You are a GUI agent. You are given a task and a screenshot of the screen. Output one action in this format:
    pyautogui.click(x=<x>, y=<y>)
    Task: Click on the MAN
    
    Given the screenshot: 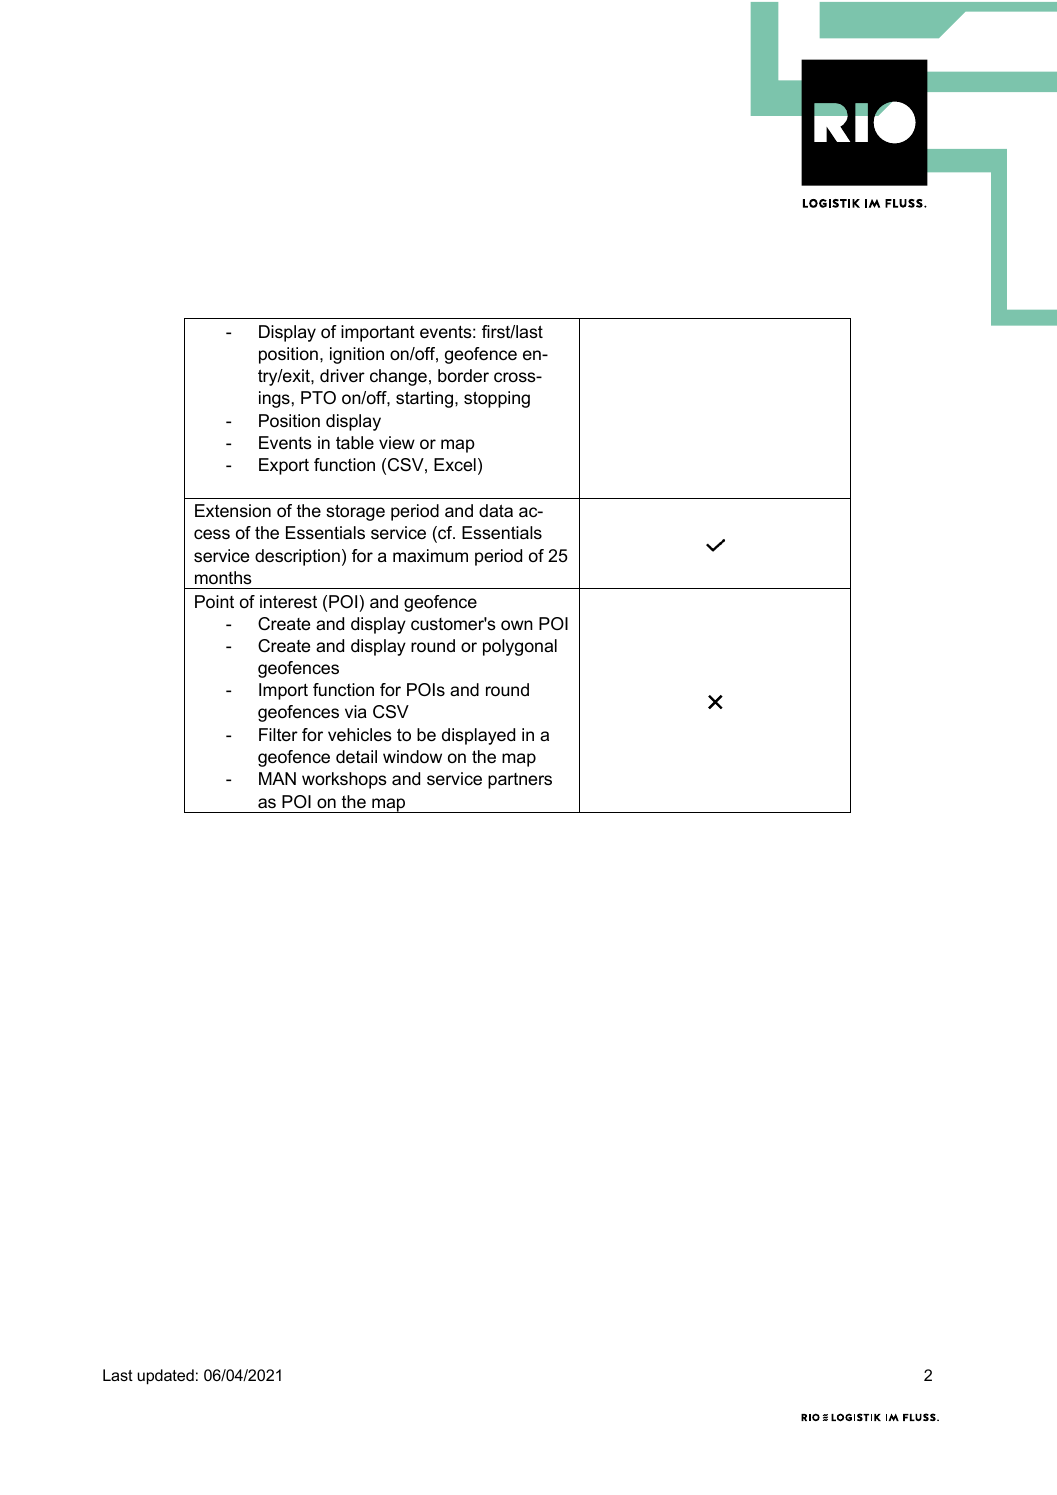 What is the action you would take?
    pyautogui.click(x=277, y=778)
